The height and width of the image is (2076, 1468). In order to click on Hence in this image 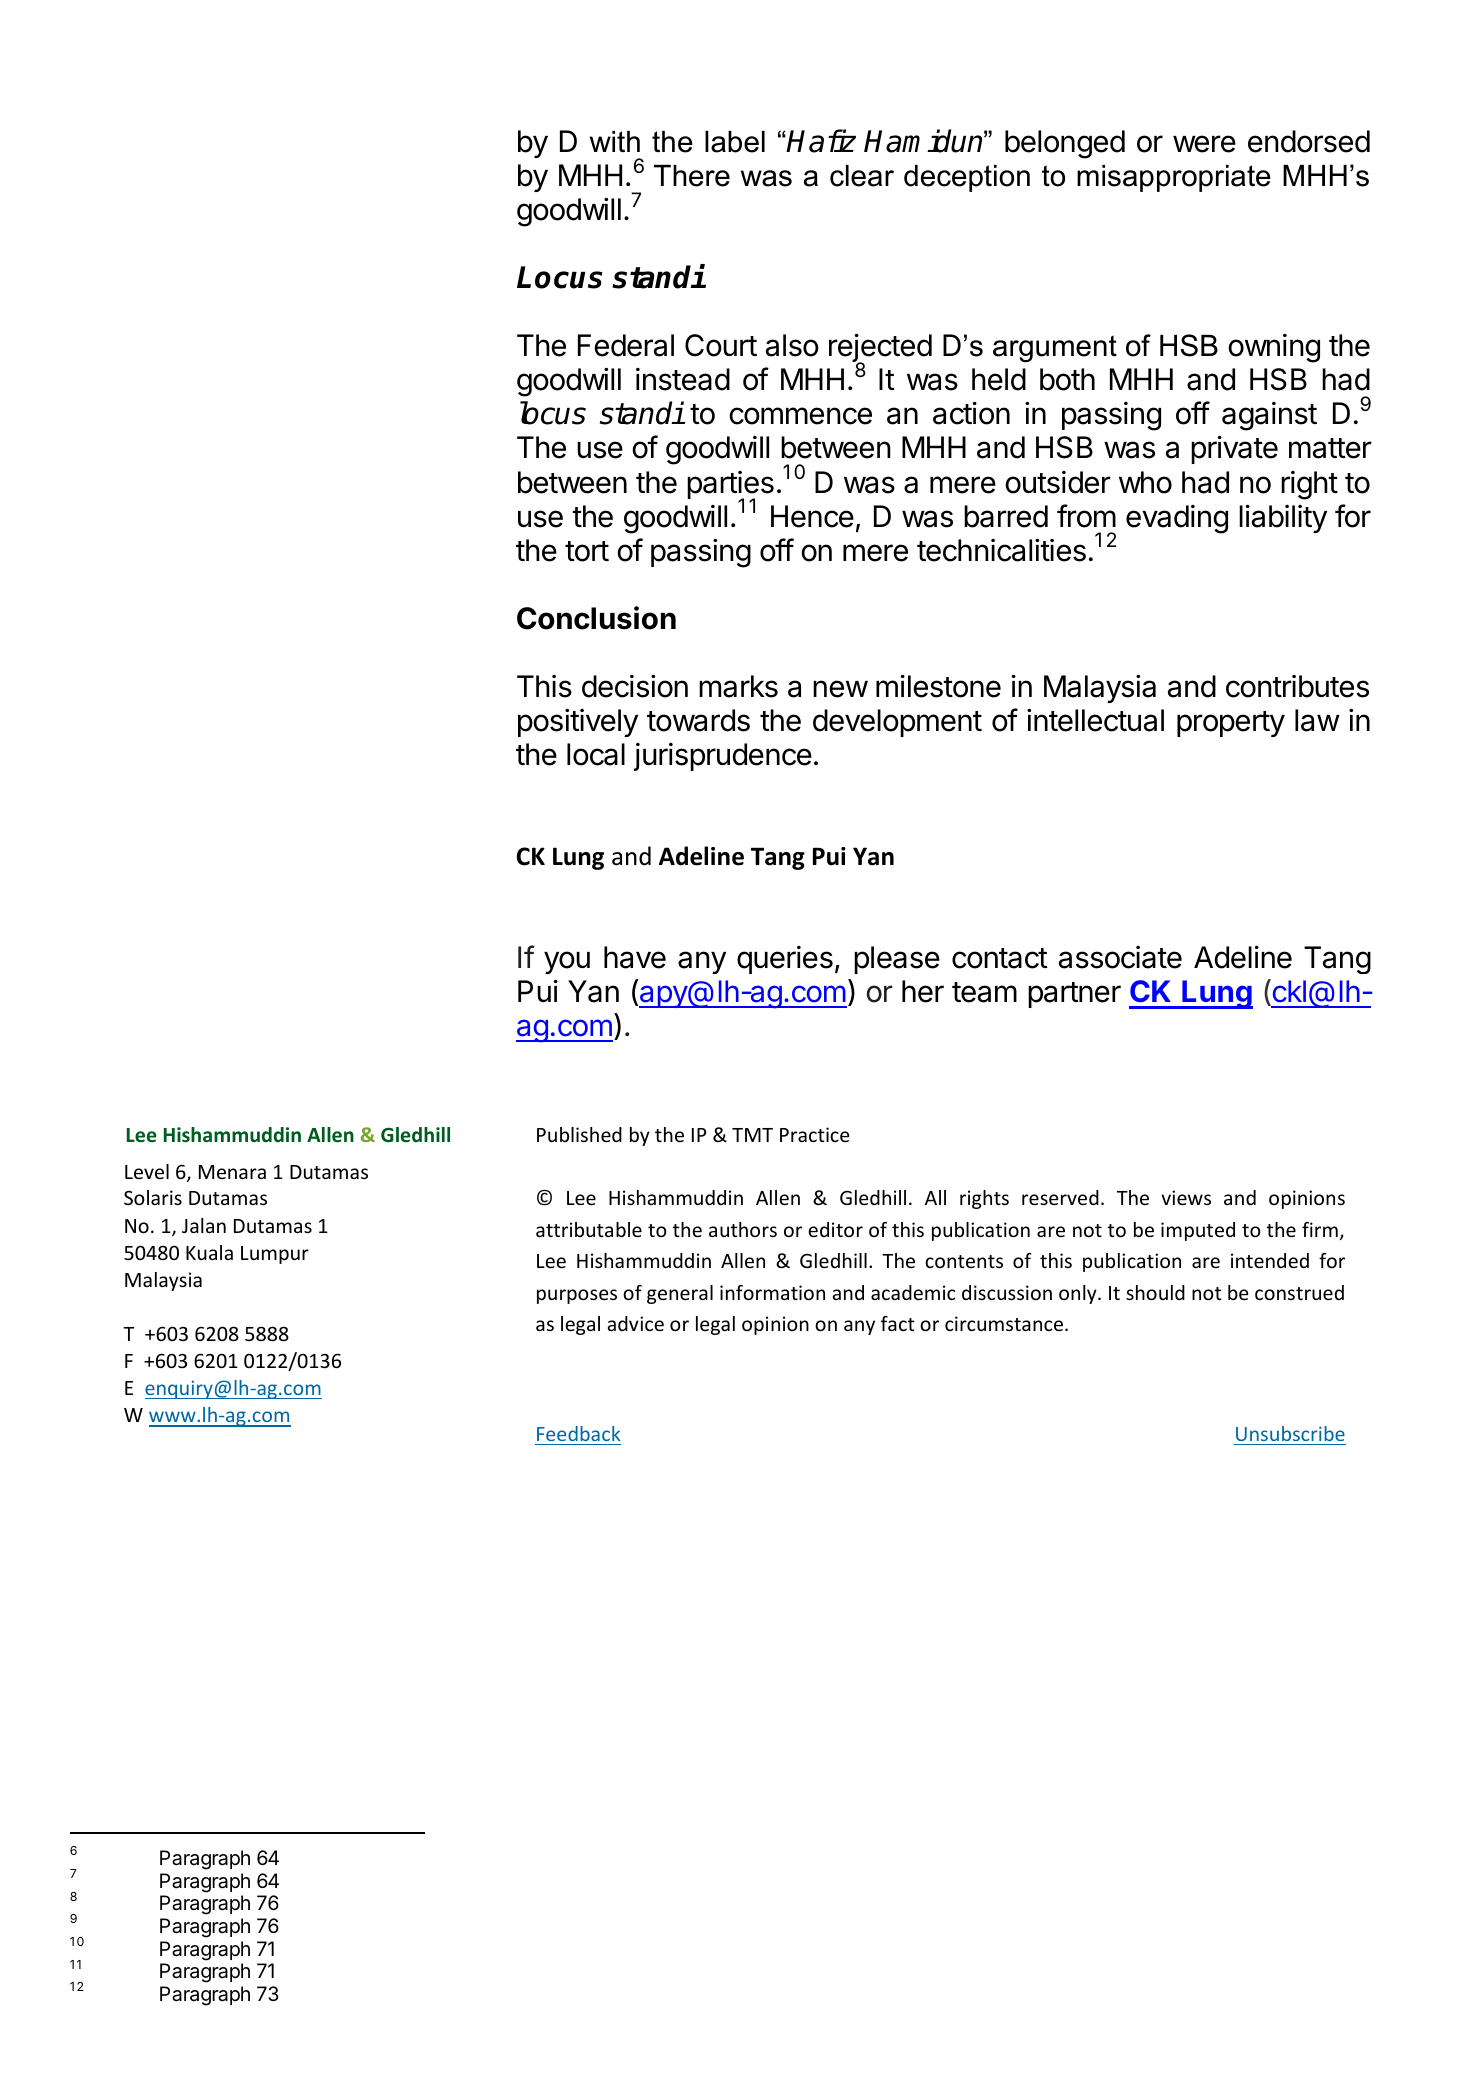, I will do `click(812, 516)`.
